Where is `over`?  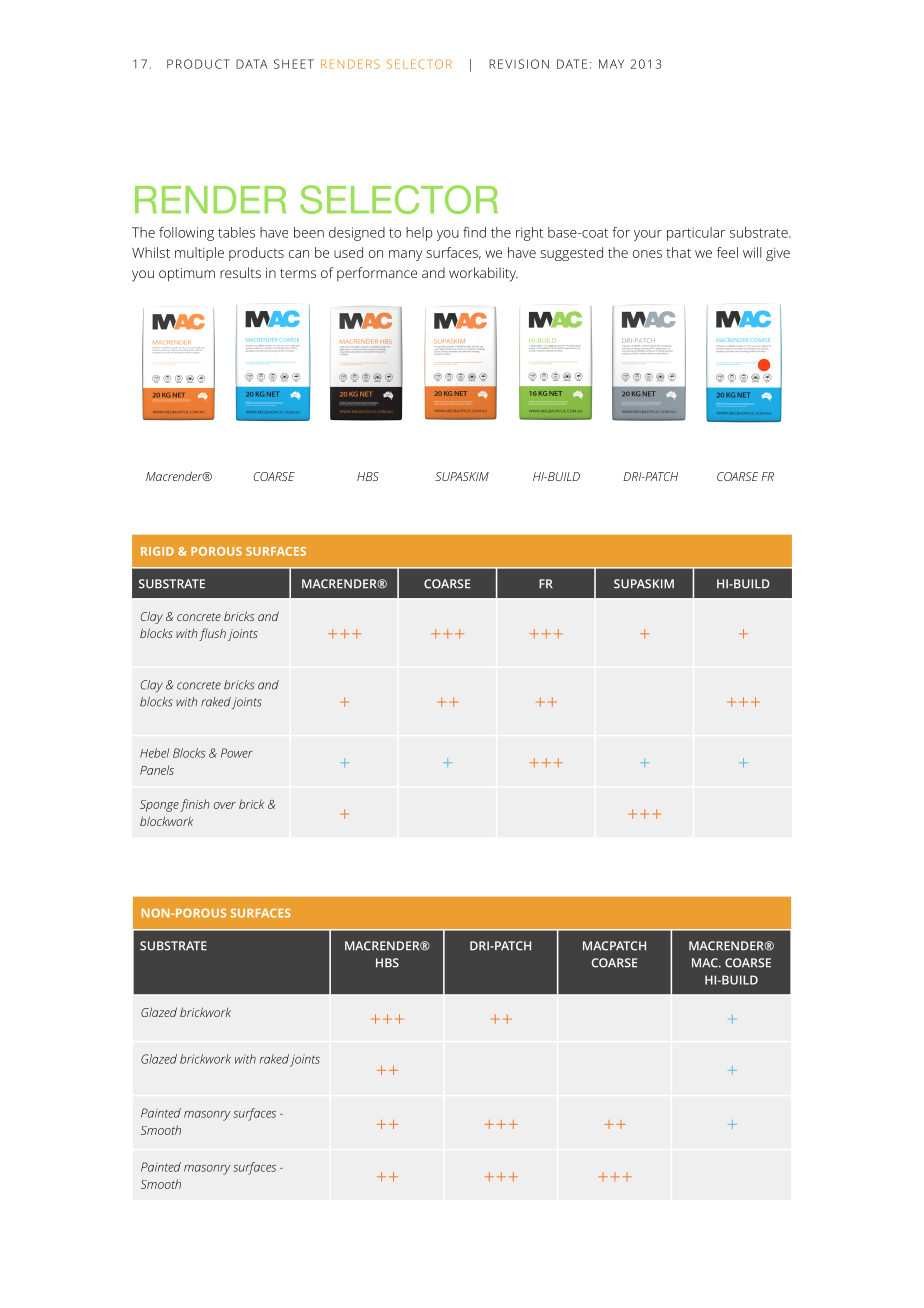
over is located at coordinates (225, 805).
